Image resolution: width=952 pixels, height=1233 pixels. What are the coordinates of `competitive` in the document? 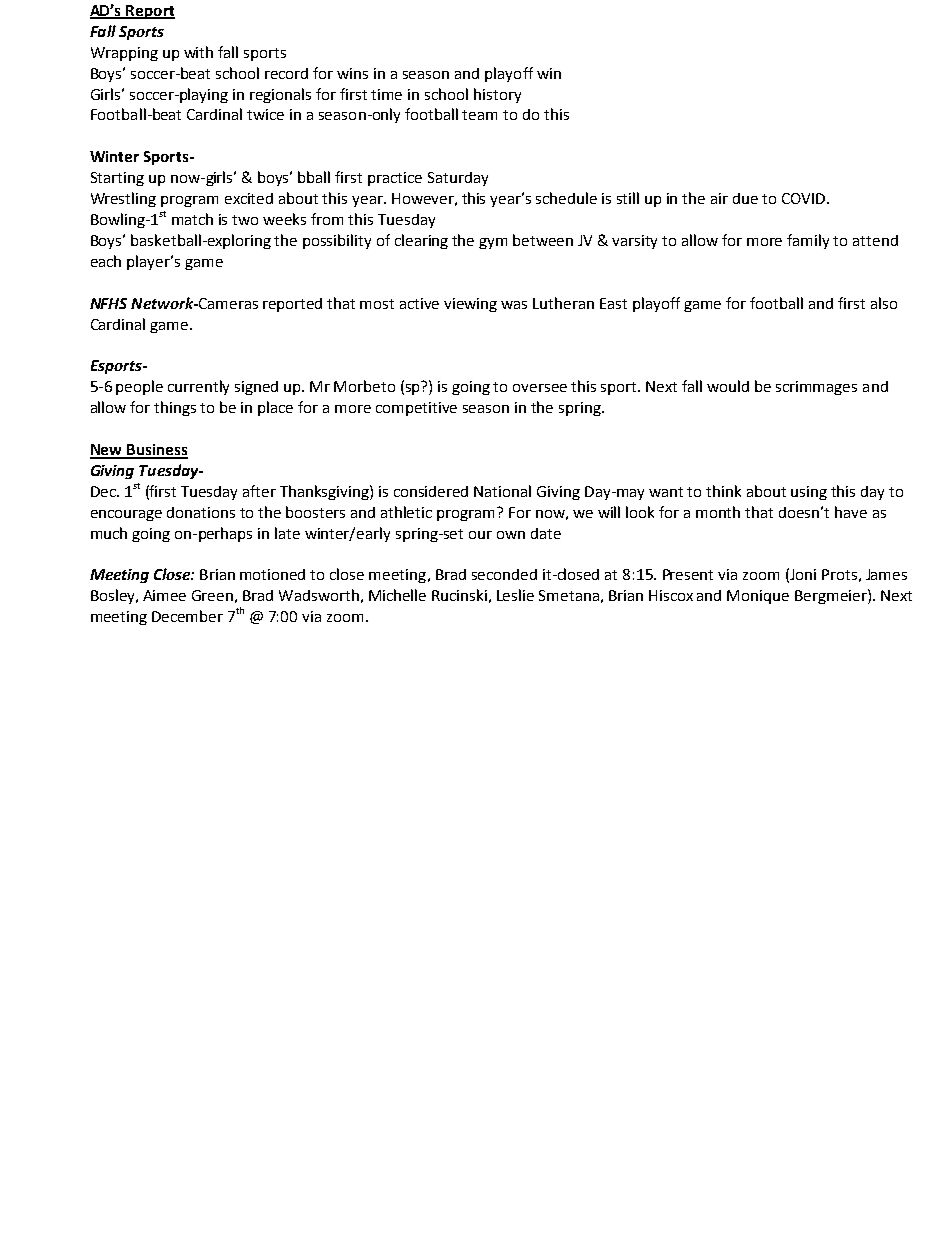 It's located at (416, 409).
